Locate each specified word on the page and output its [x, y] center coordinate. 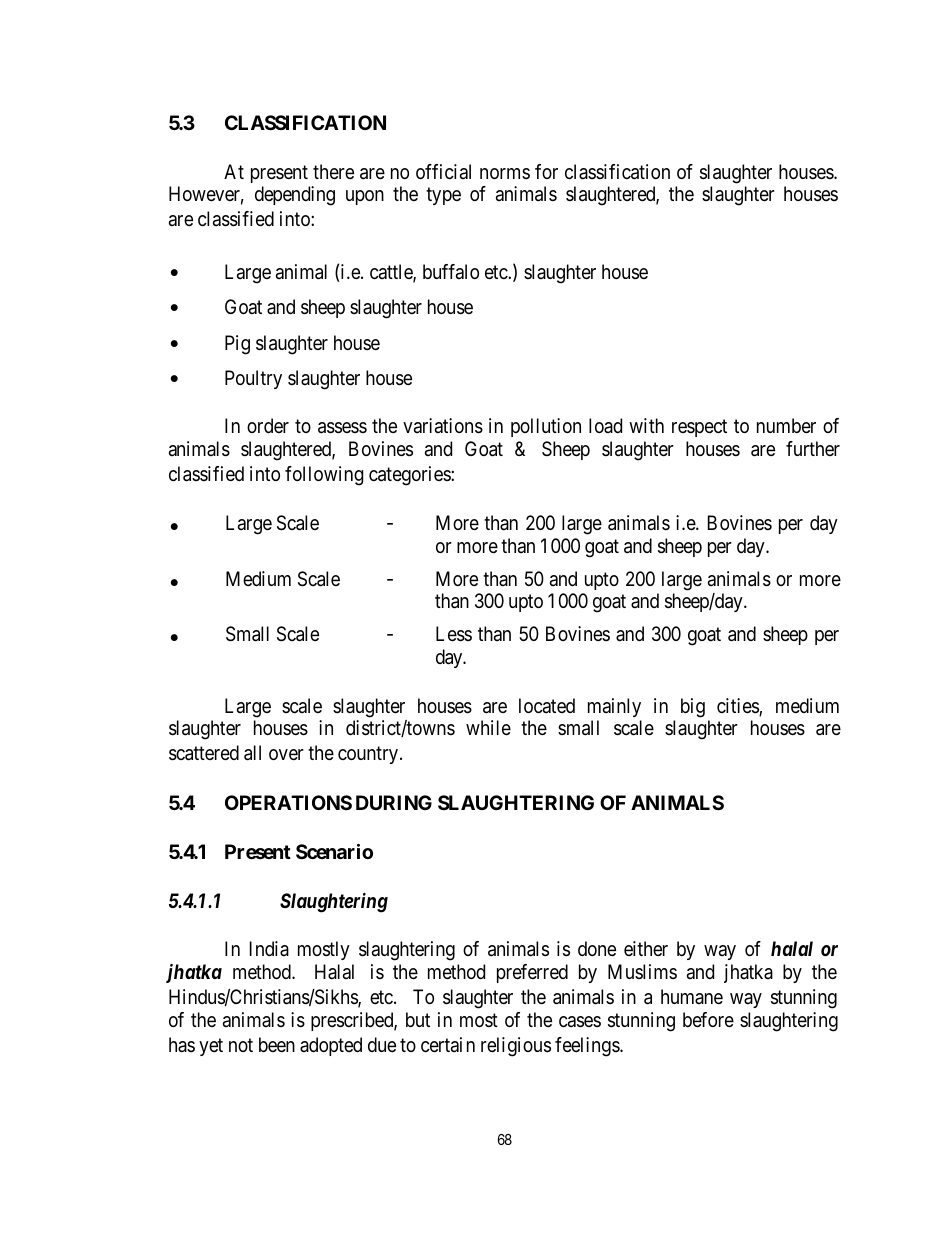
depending [295, 196]
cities [738, 707]
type [443, 196]
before [708, 1020]
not [241, 1045]
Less [454, 634]
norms [505, 173]
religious [516, 1047]
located [547, 705]
